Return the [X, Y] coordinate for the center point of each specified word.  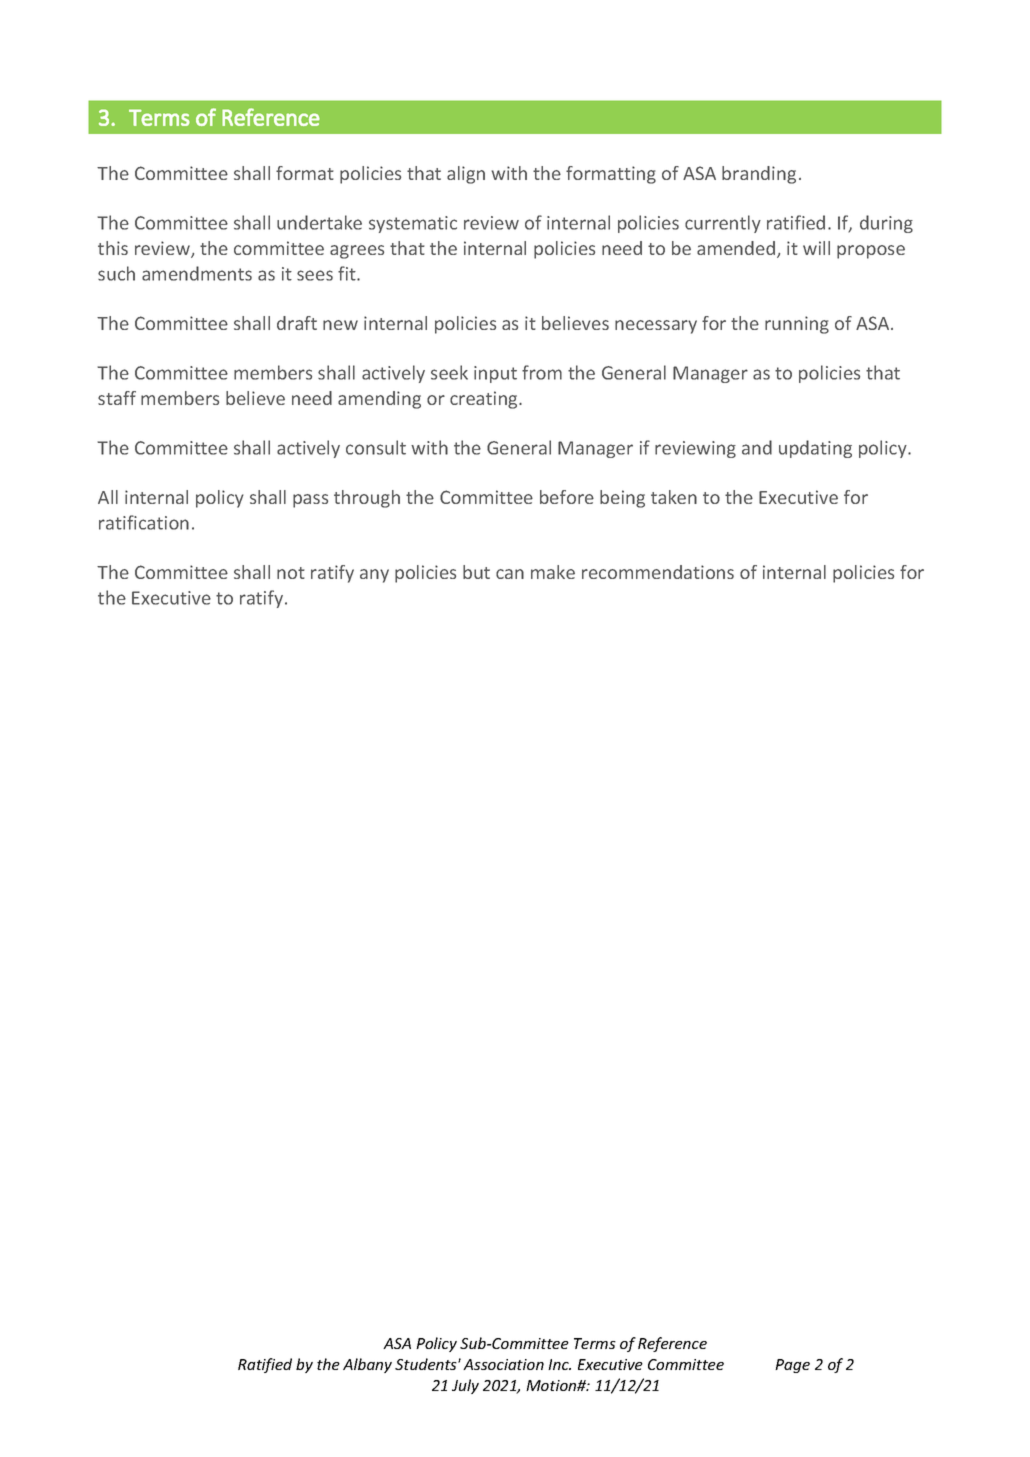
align [466, 175]
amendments [197, 273]
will [816, 248]
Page [792, 1366]
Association [503, 1364]
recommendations [658, 572]
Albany [367, 1365]
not [291, 573]
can [510, 574]
